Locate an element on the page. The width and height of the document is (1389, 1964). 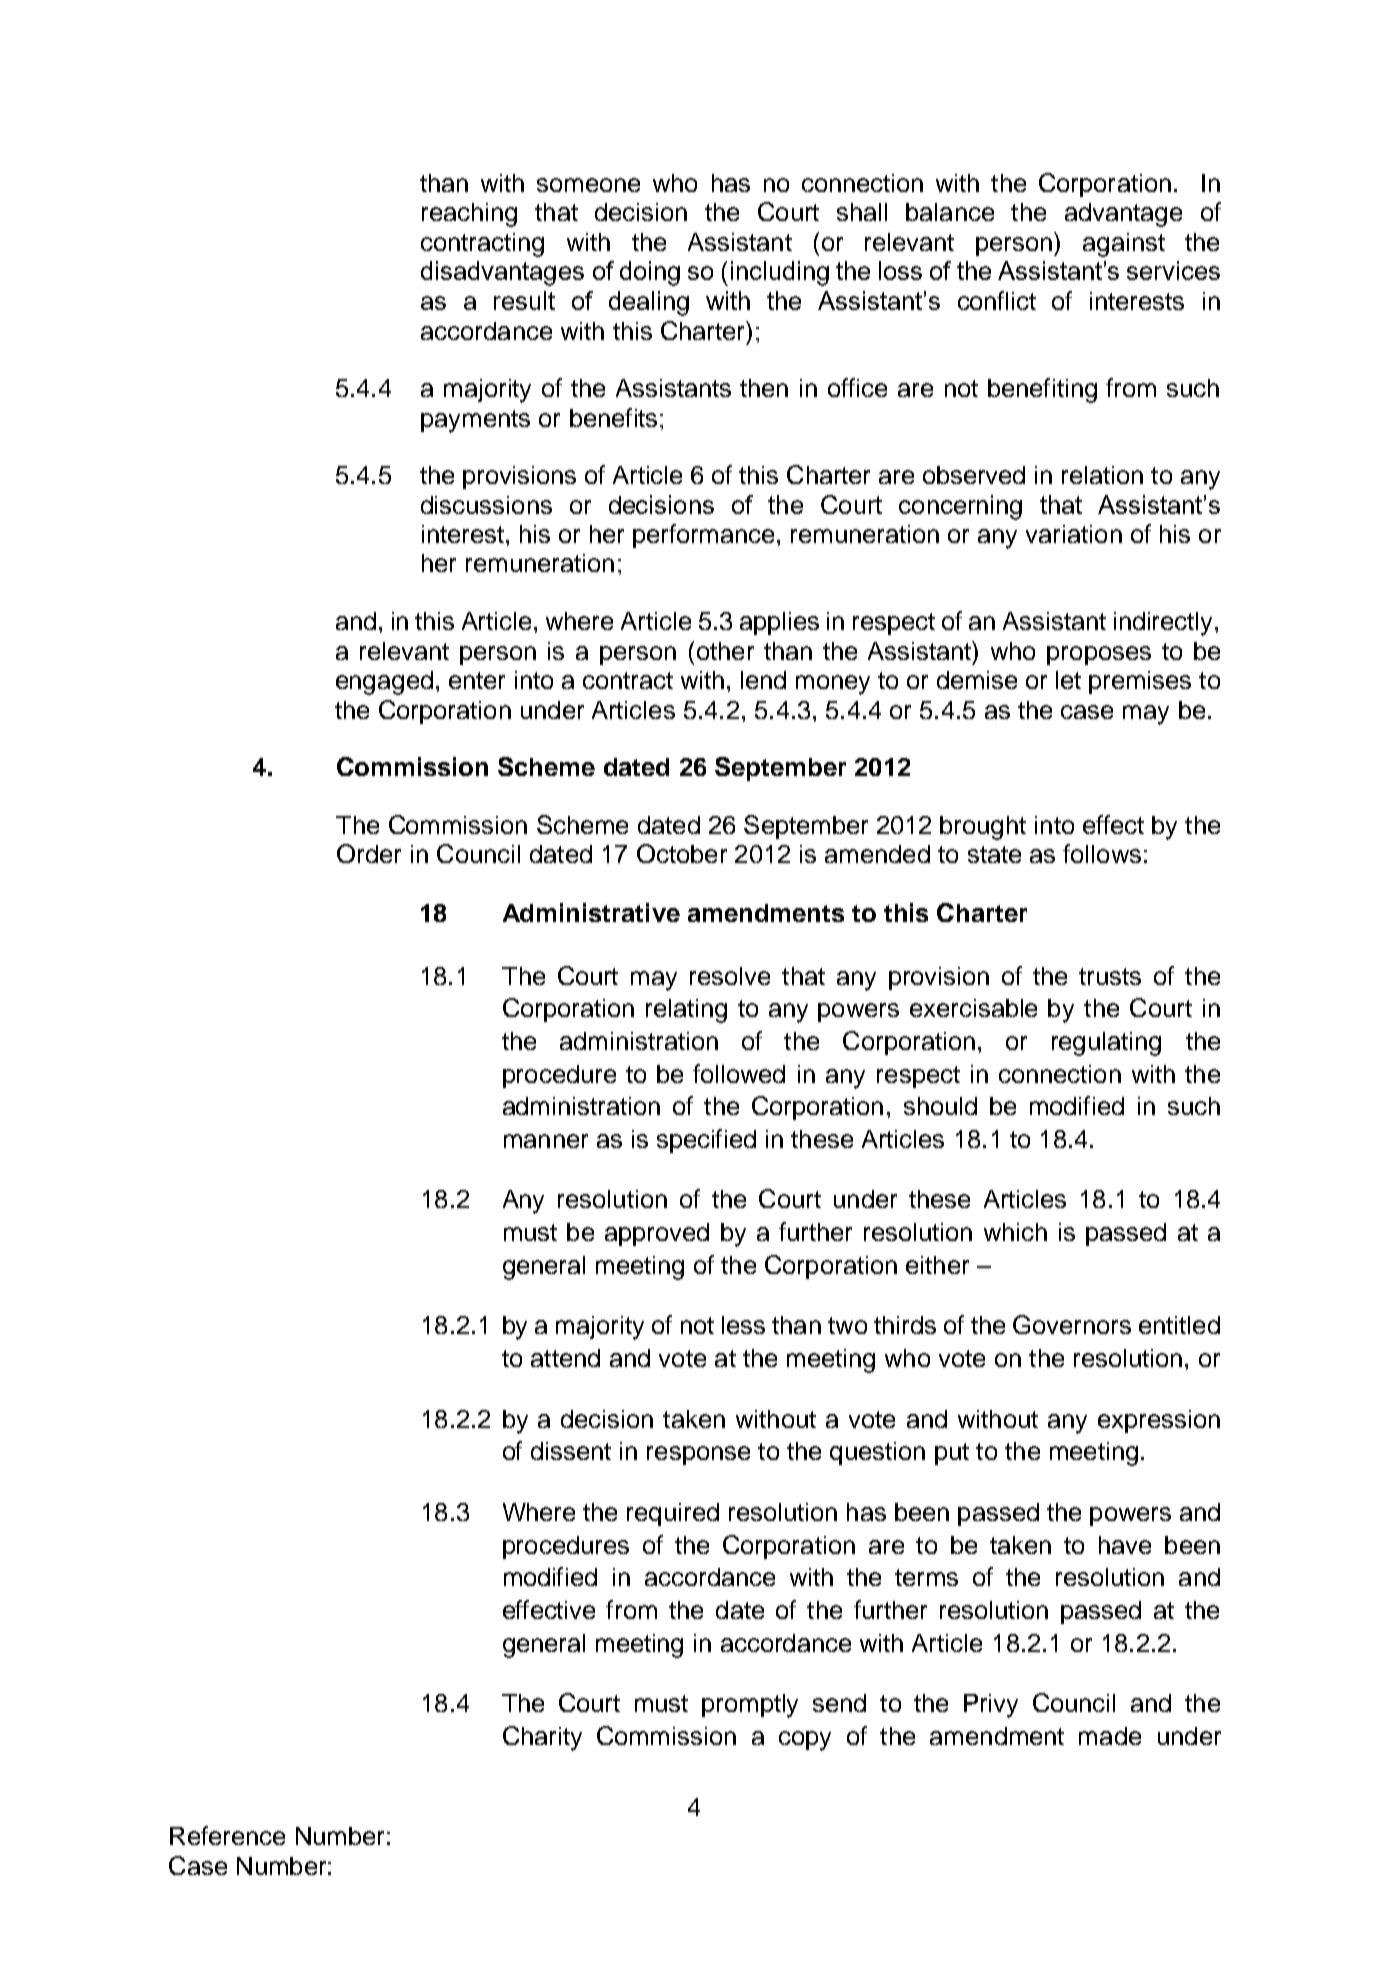
against is located at coordinates (1124, 245).
